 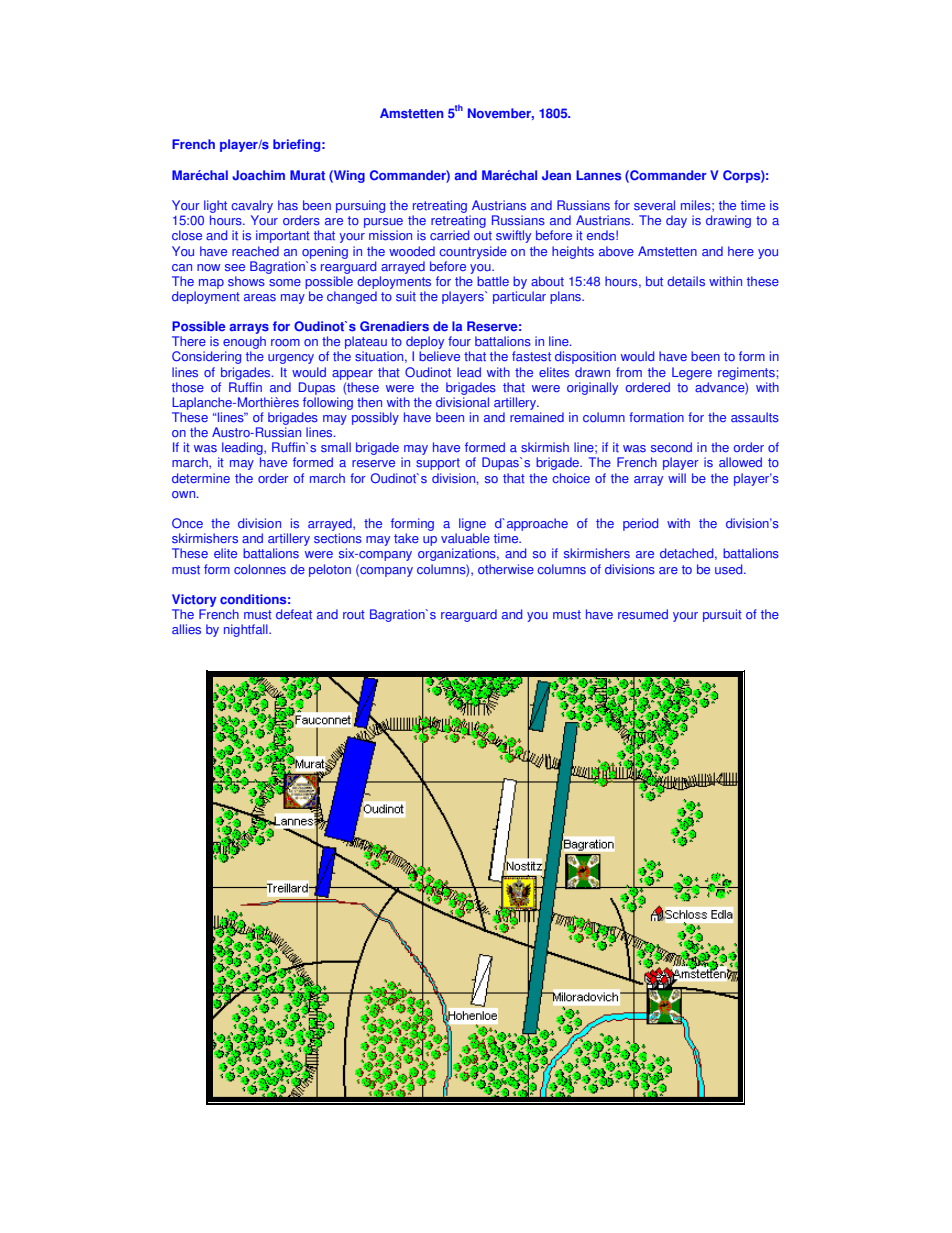 What do you see at coordinates (755, 417) in the image?
I see `assaults` at bounding box center [755, 417].
